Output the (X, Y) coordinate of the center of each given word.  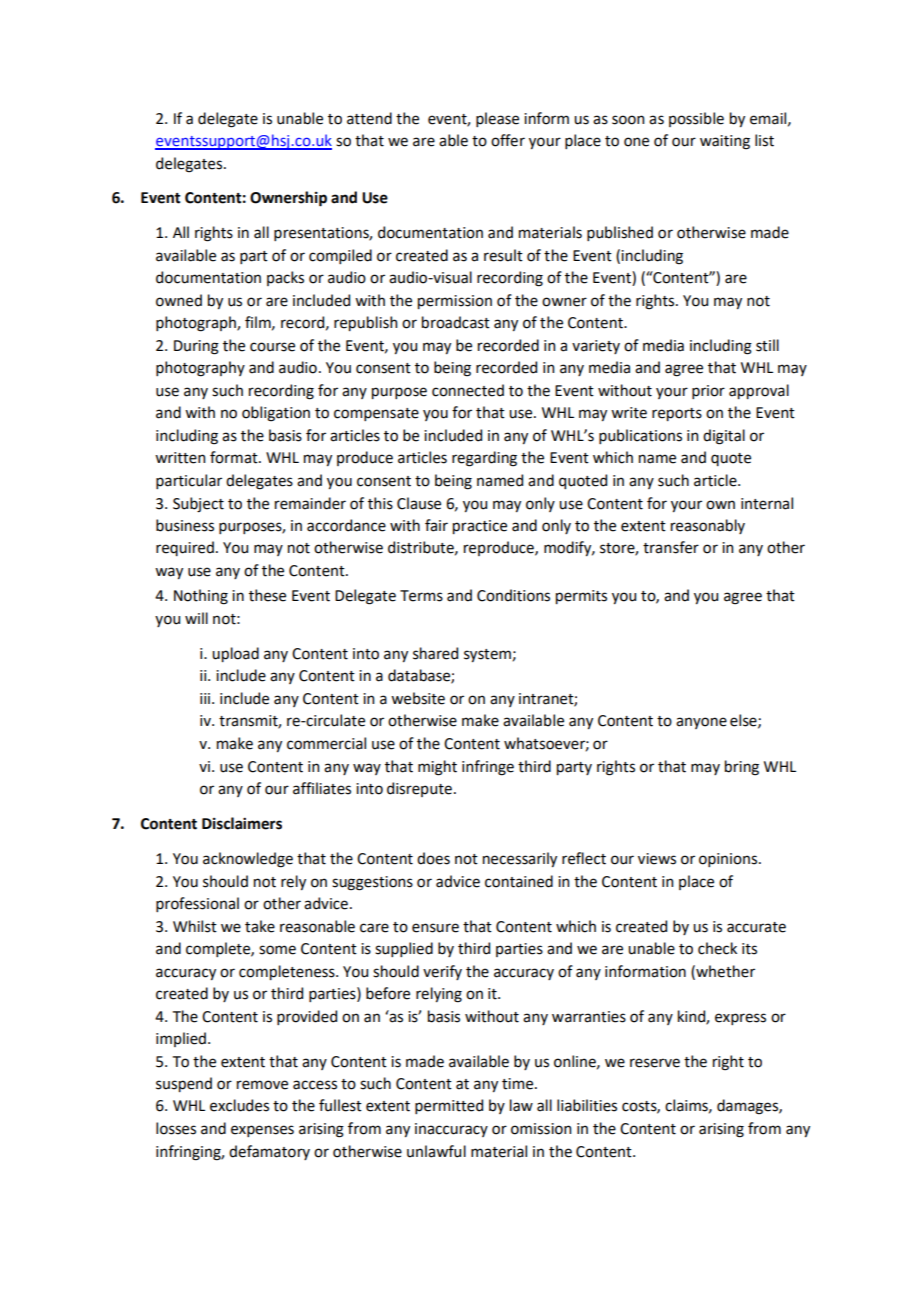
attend (369, 118)
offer (508, 140)
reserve (655, 1063)
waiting (725, 142)
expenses (262, 1131)
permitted (449, 1106)
